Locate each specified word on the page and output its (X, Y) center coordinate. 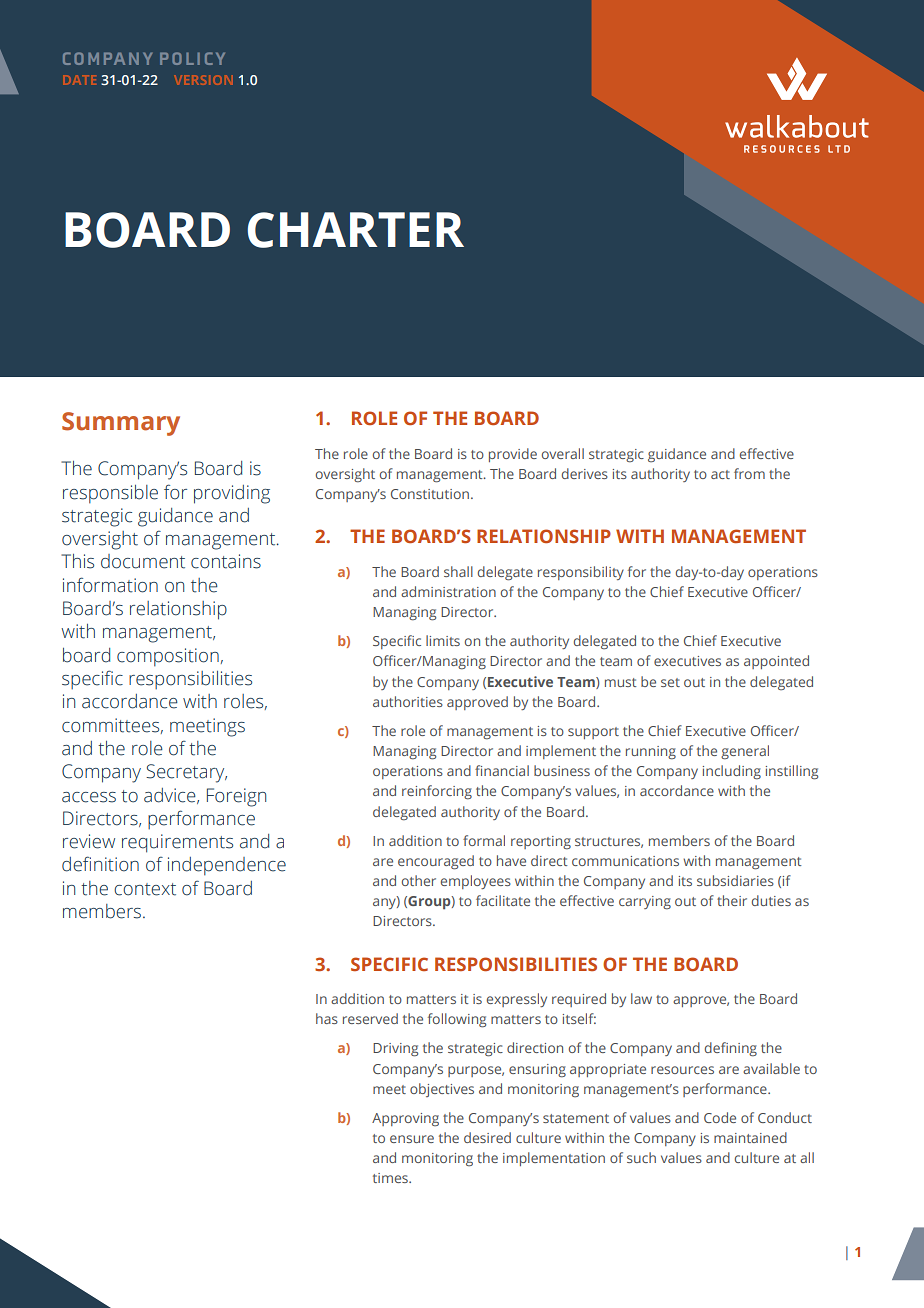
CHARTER (356, 230)
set (670, 682)
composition (168, 657)
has (327, 1018)
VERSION (204, 80)
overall (563, 453)
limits (443, 640)
